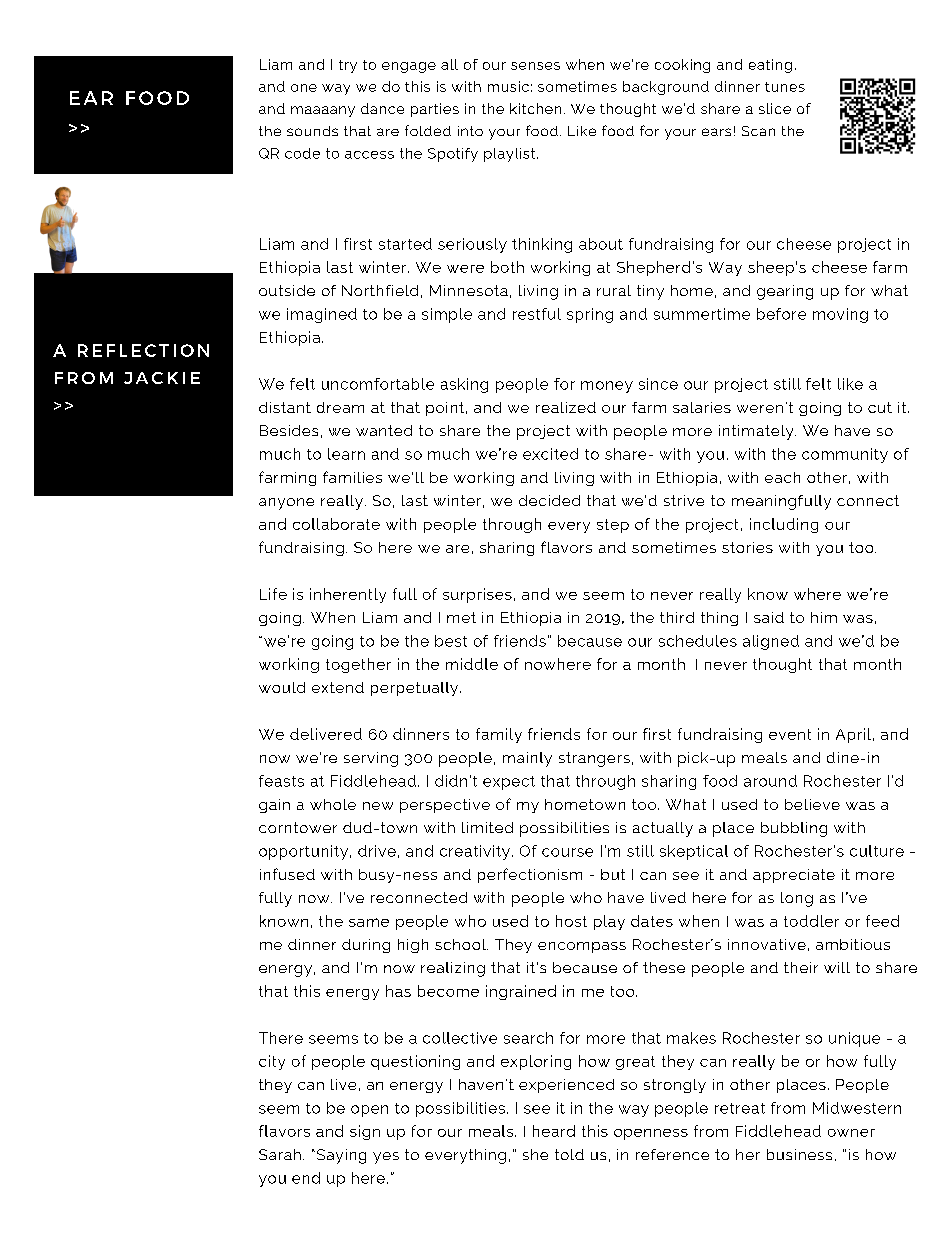 The height and width of the screenshot is (1233, 952). Describe the element at coordinates (535, 108) in the screenshot. I see `kitchen` at that location.
